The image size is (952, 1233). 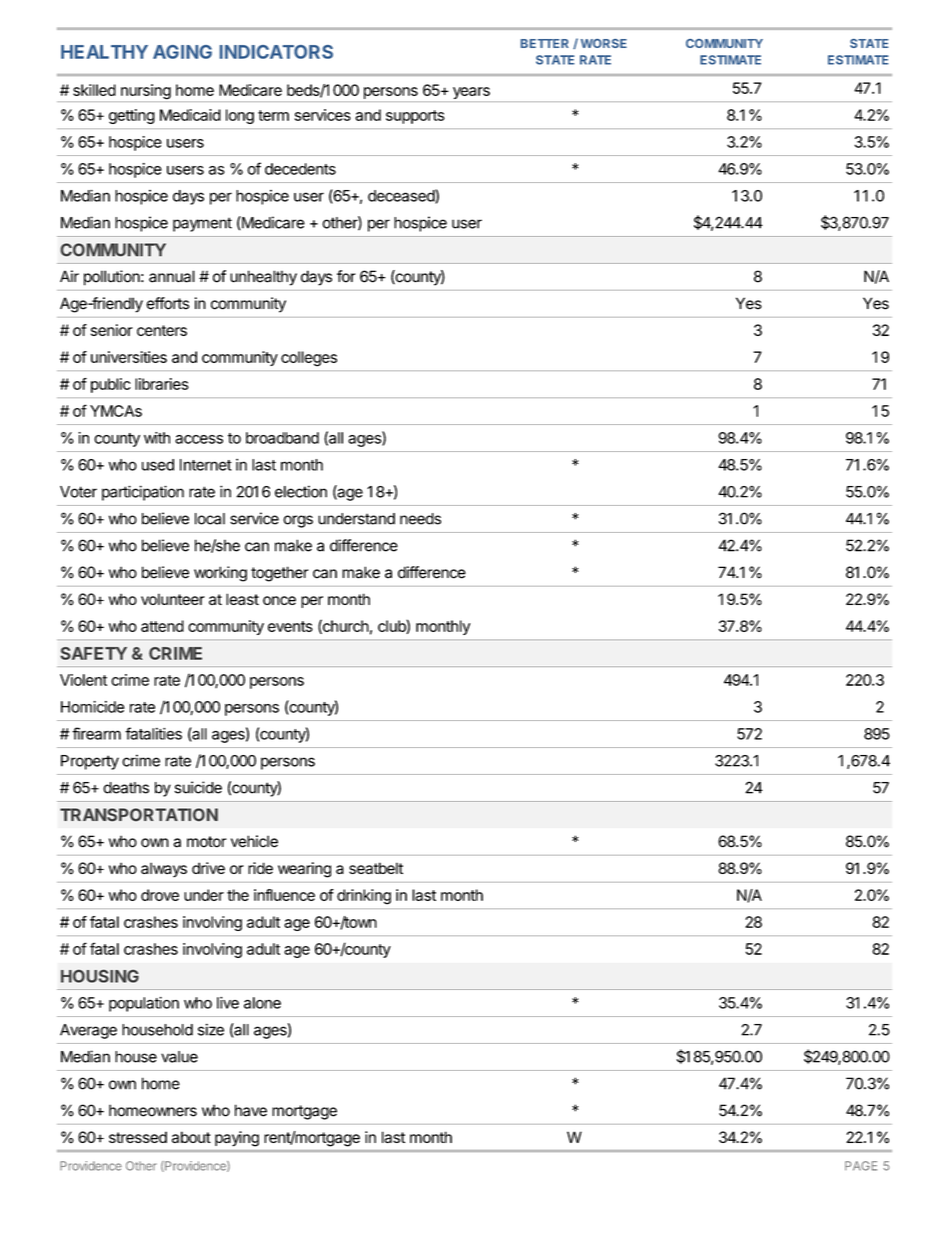 What do you see at coordinates (145, 93) in the page?
I see `nursing` at bounding box center [145, 93].
